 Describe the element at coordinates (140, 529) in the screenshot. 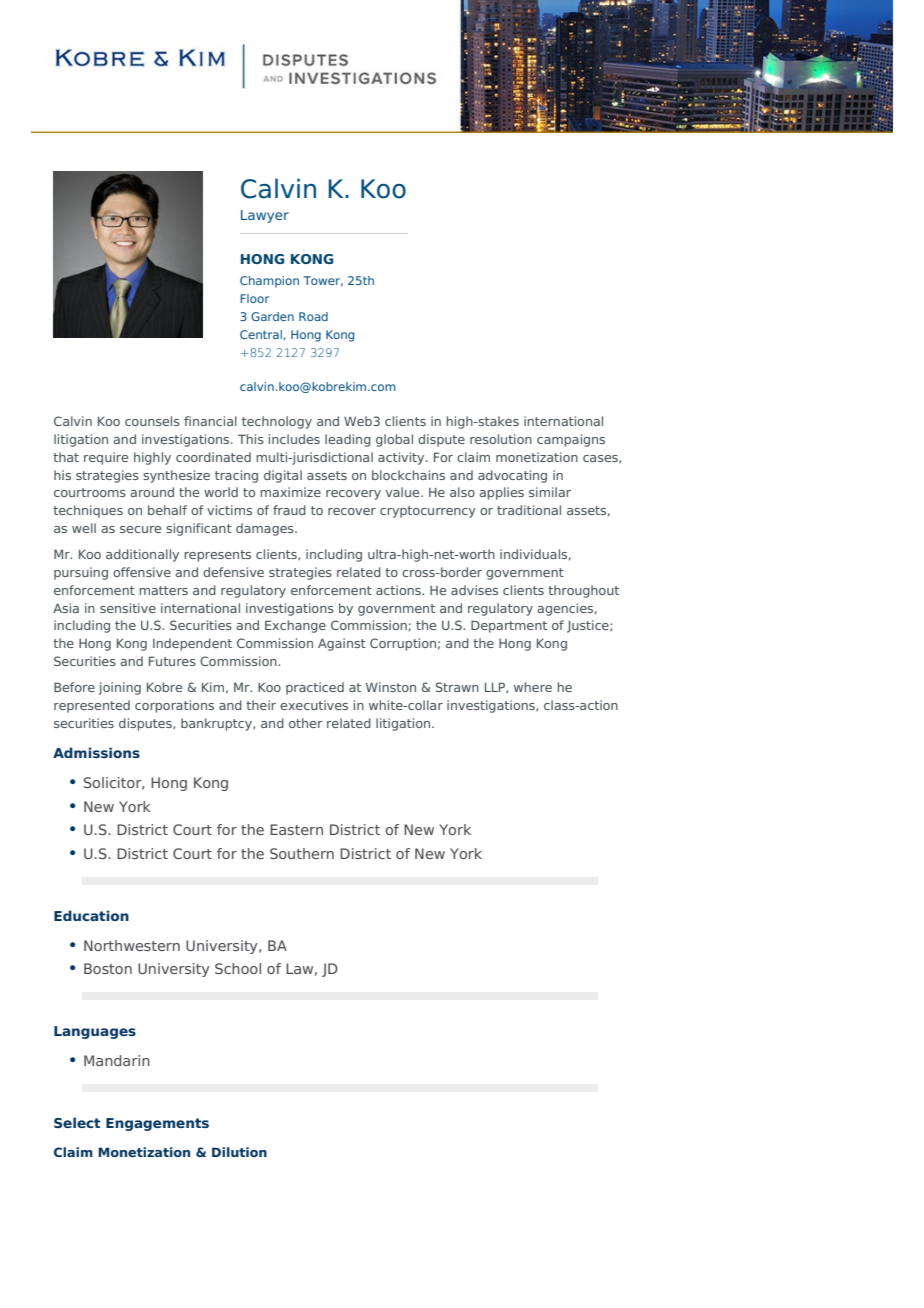

I see `secure` at that location.
